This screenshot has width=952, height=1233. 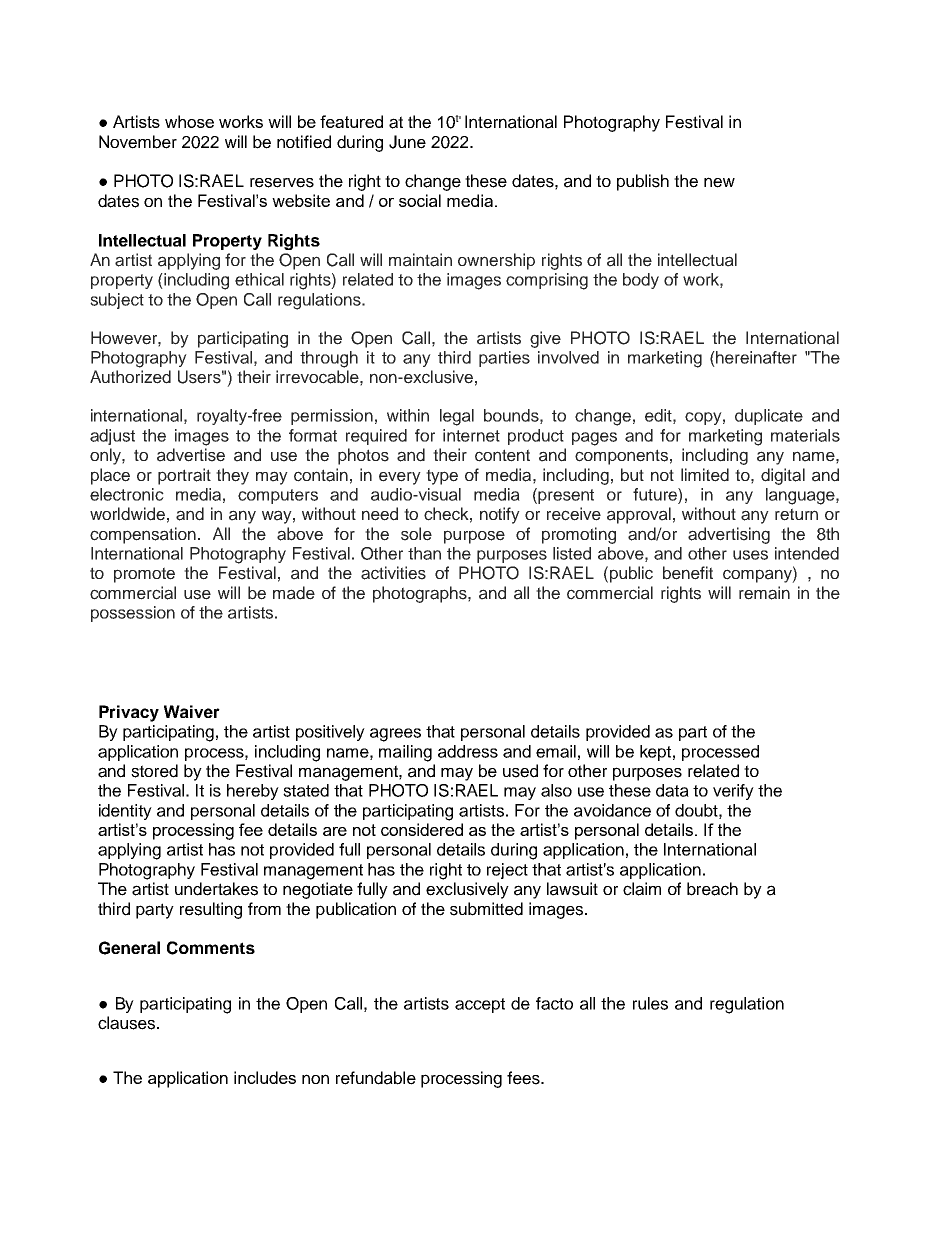 What do you see at coordinates (764, 593) in the screenshot?
I see `remain` at bounding box center [764, 593].
